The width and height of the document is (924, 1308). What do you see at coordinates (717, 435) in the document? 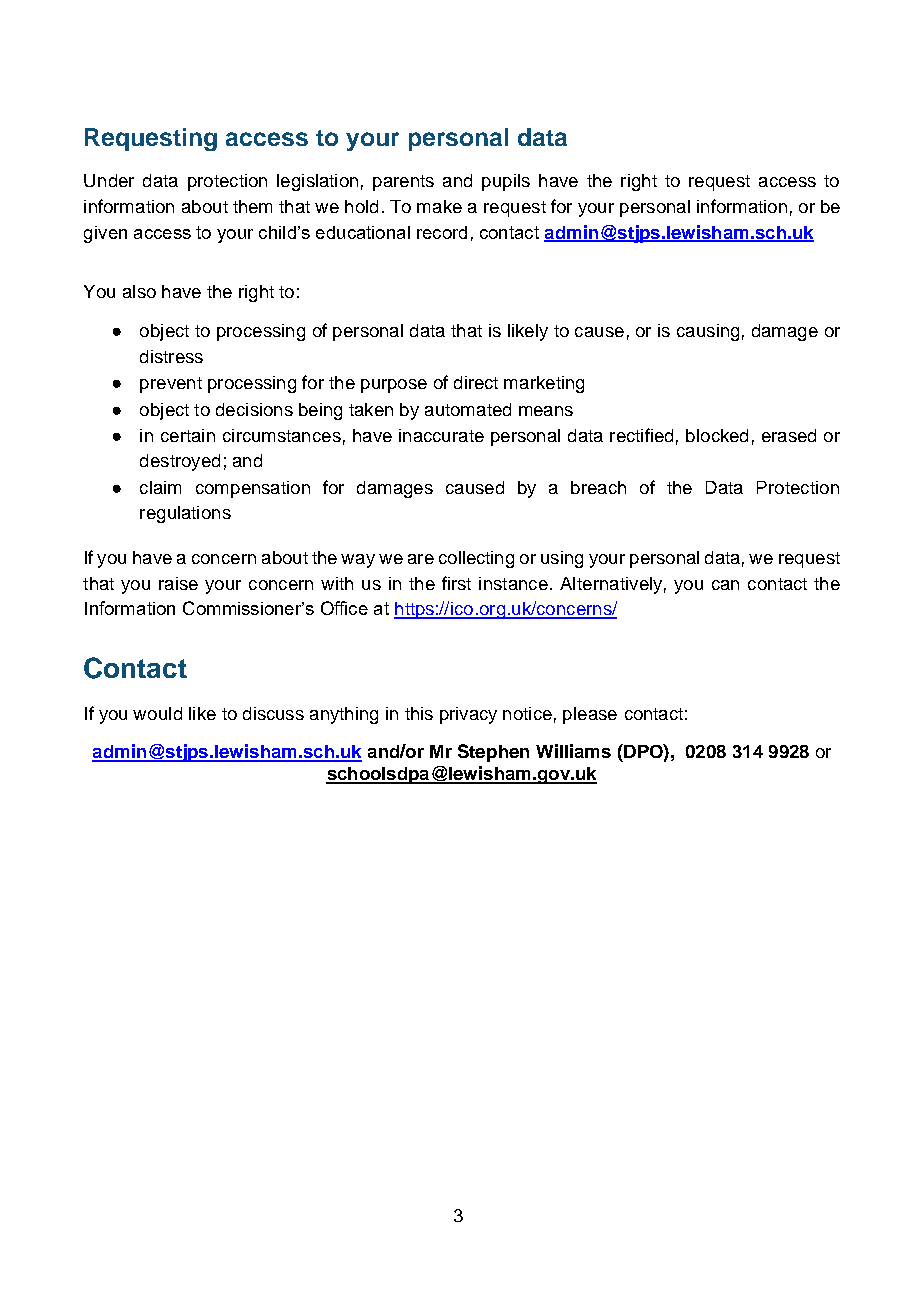
I see `blocked` at bounding box center [717, 435].
